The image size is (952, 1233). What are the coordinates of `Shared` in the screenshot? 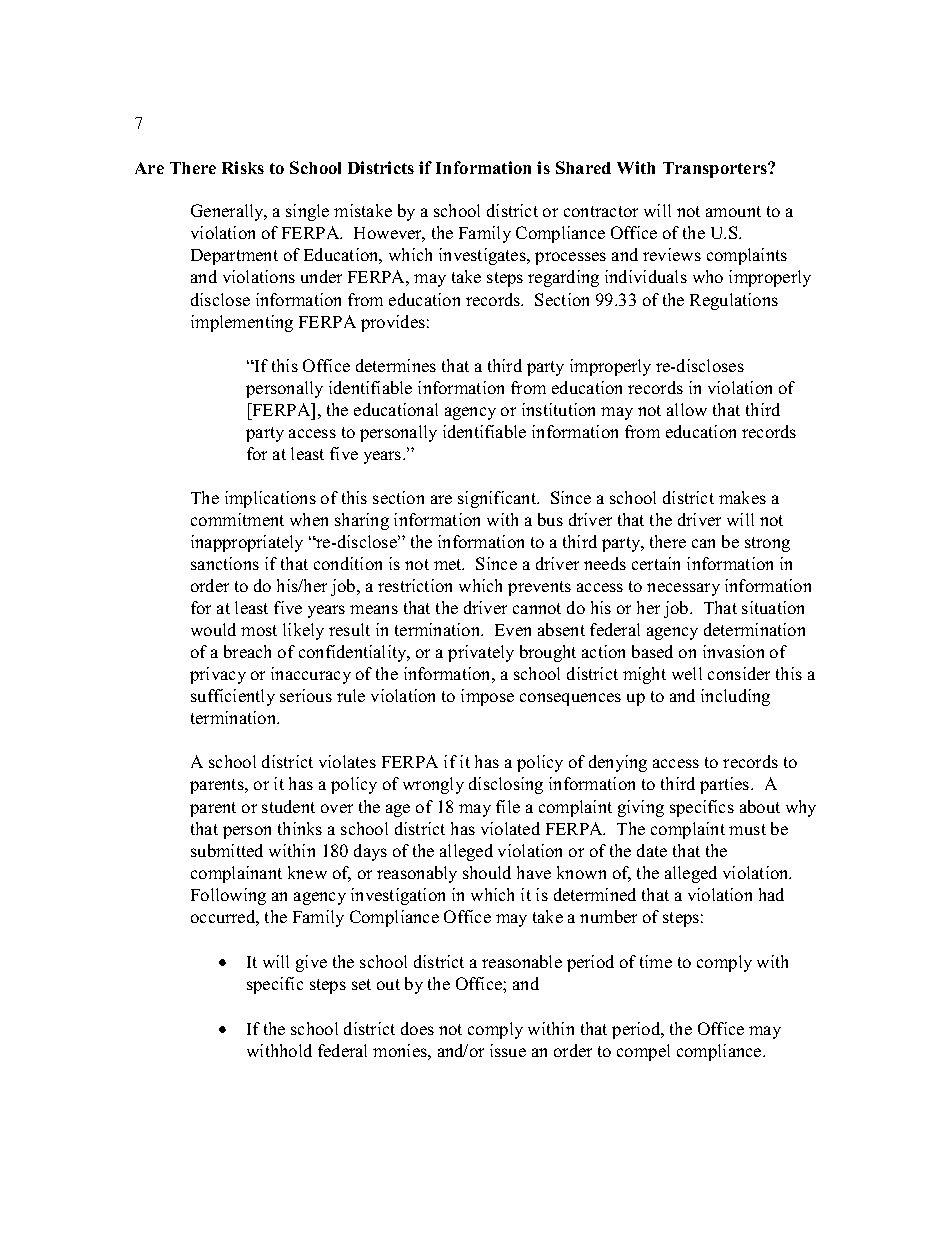 It's located at (583, 167).
